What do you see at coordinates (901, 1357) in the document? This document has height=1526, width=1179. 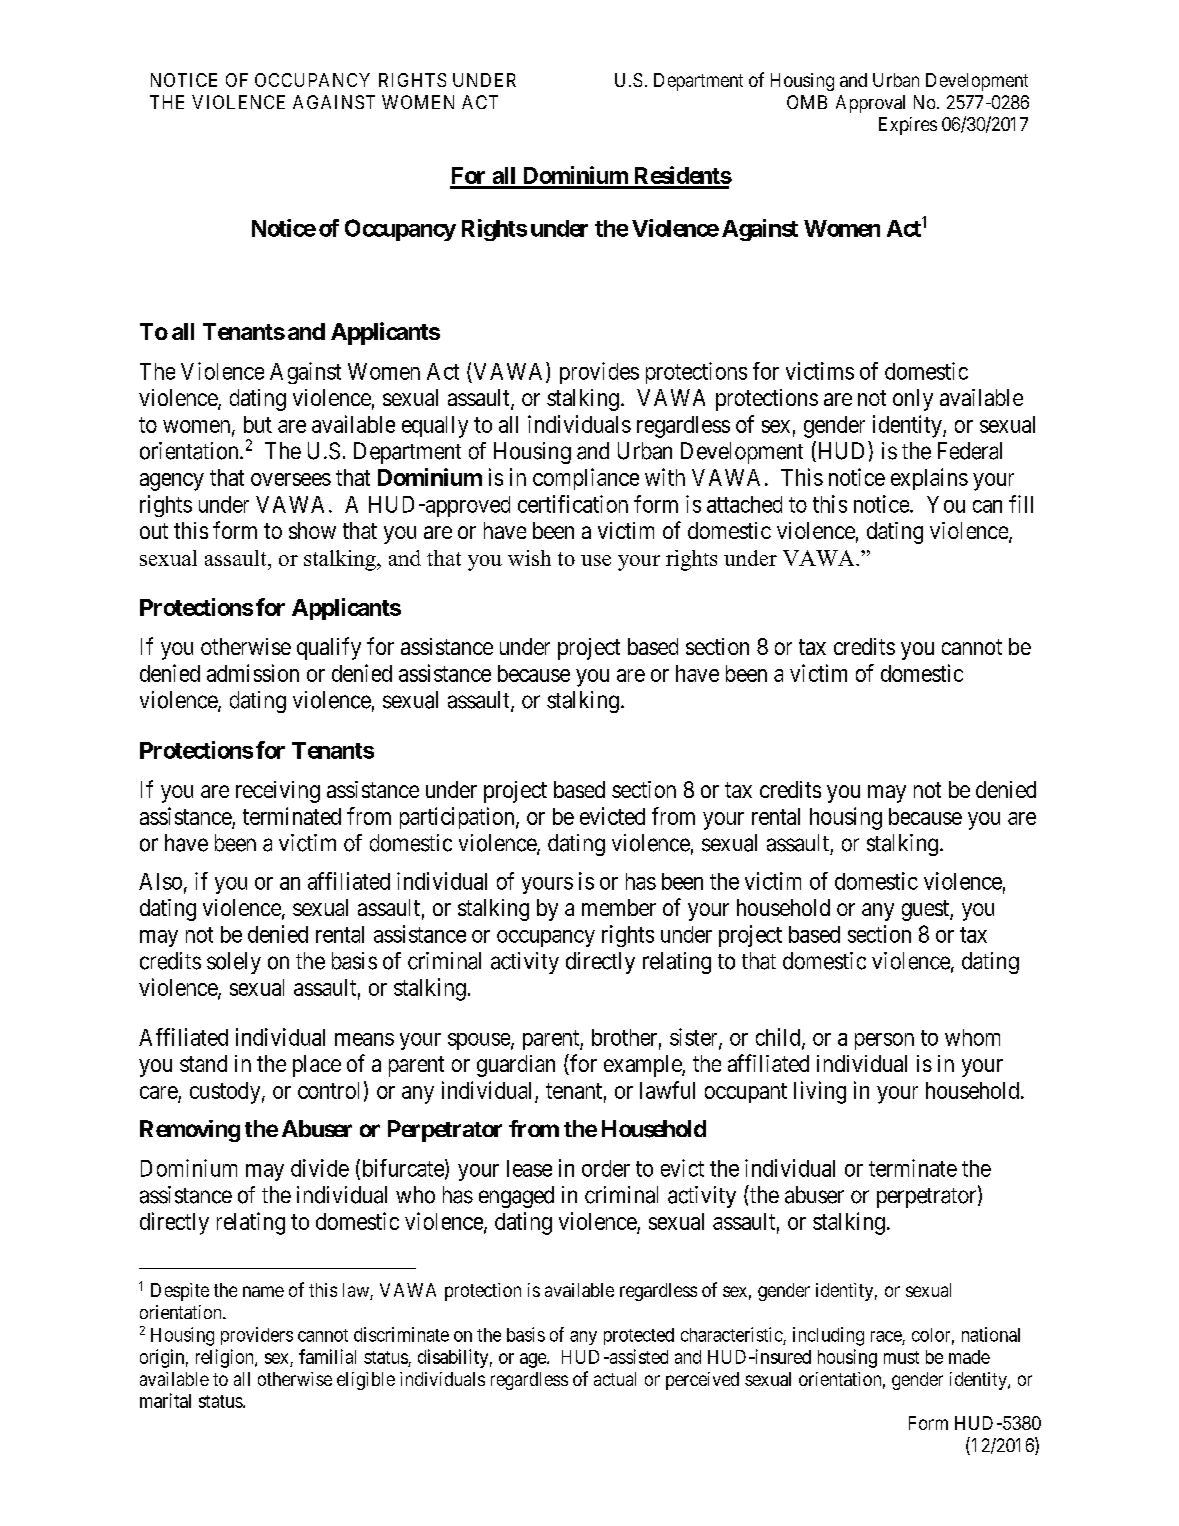 I see `must` at bounding box center [901, 1357].
